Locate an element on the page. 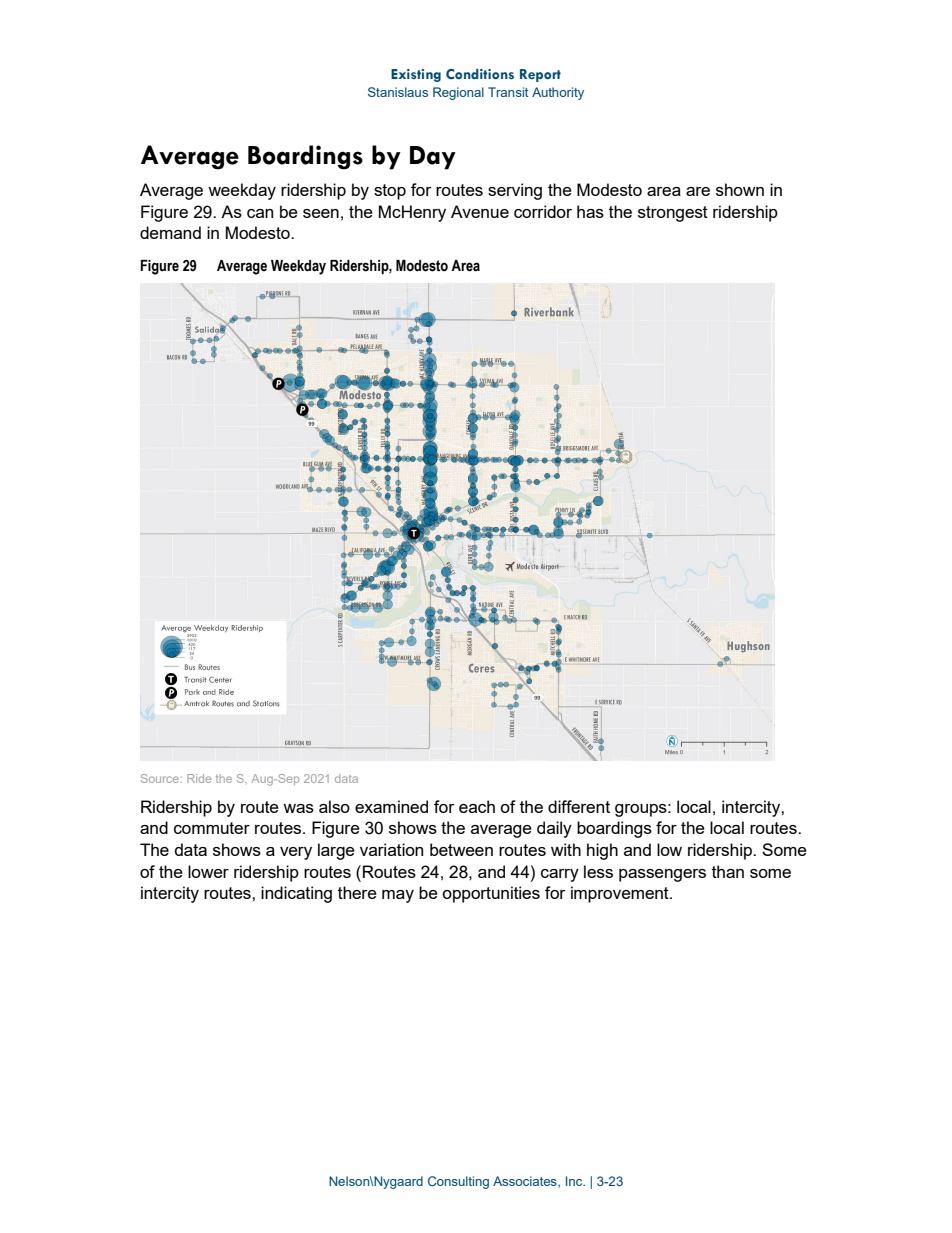 This image has height=1233, width=952. each is located at coordinates (477, 806).
